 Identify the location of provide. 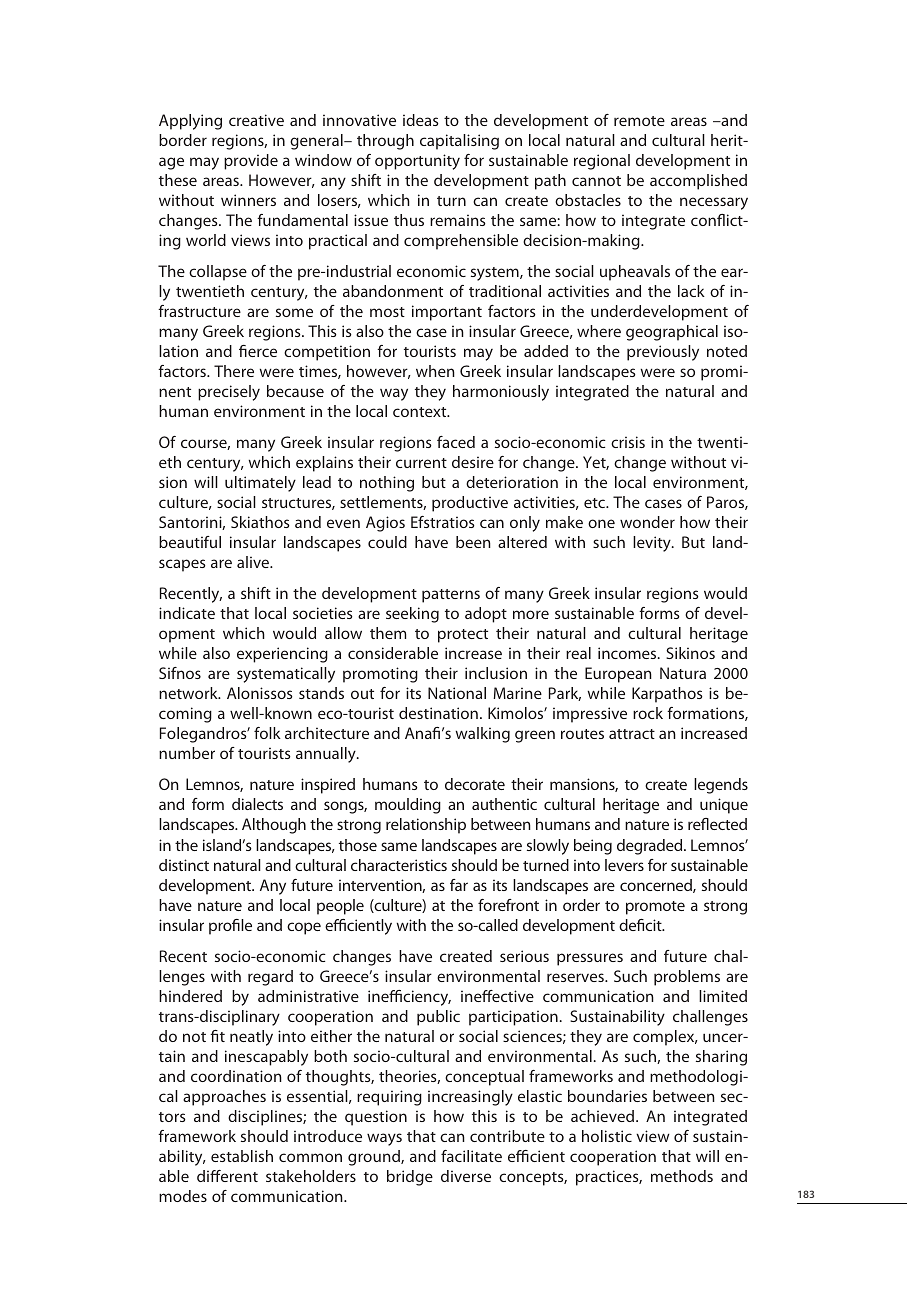
(251, 162).
